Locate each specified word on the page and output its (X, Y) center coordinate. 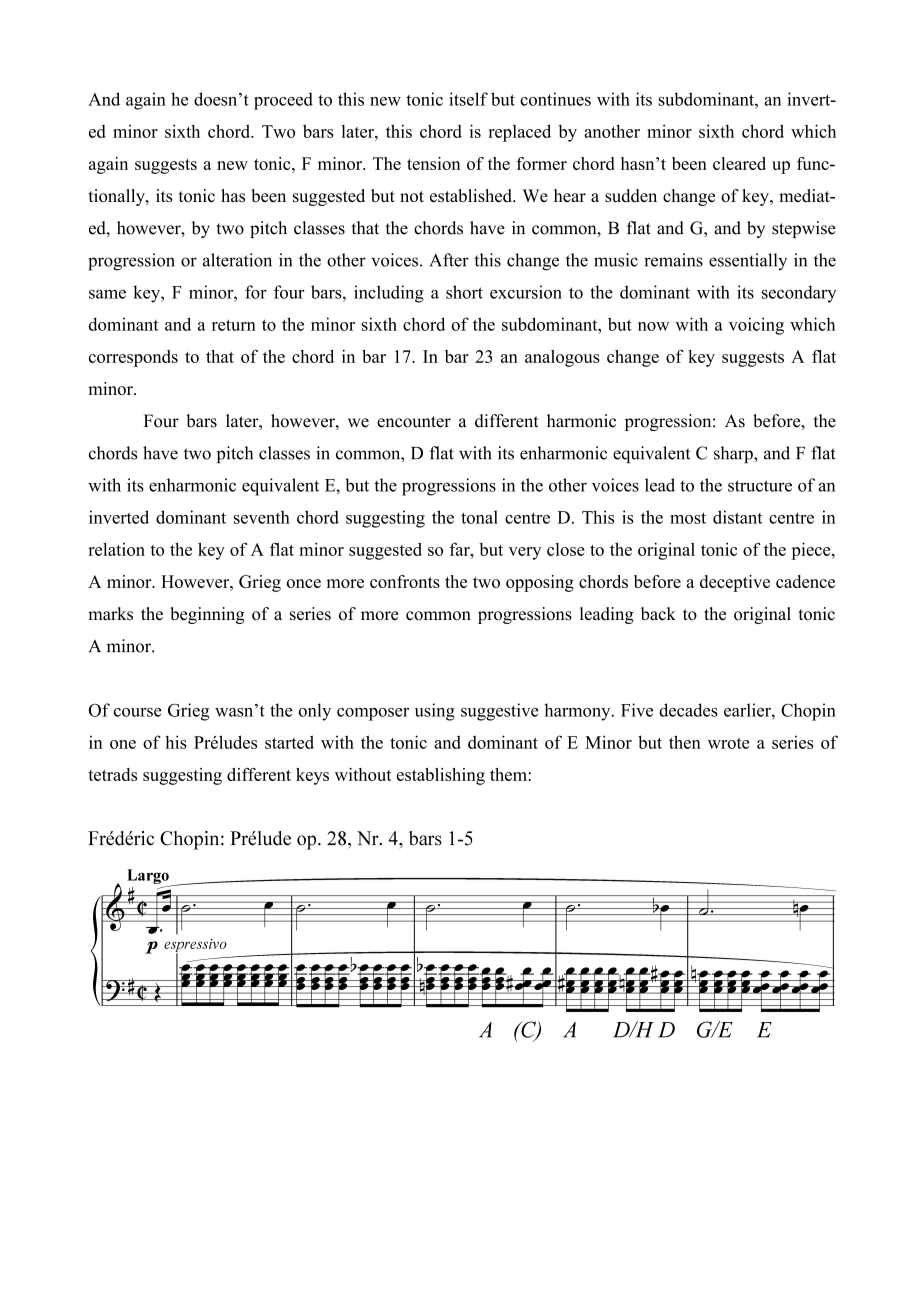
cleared (739, 163)
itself (468, 99)
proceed (283, 101)
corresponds (133, 358)
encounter (414, 422)
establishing (441, 776)
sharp (734, 454)
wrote (729, 743)
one (123, 744)
